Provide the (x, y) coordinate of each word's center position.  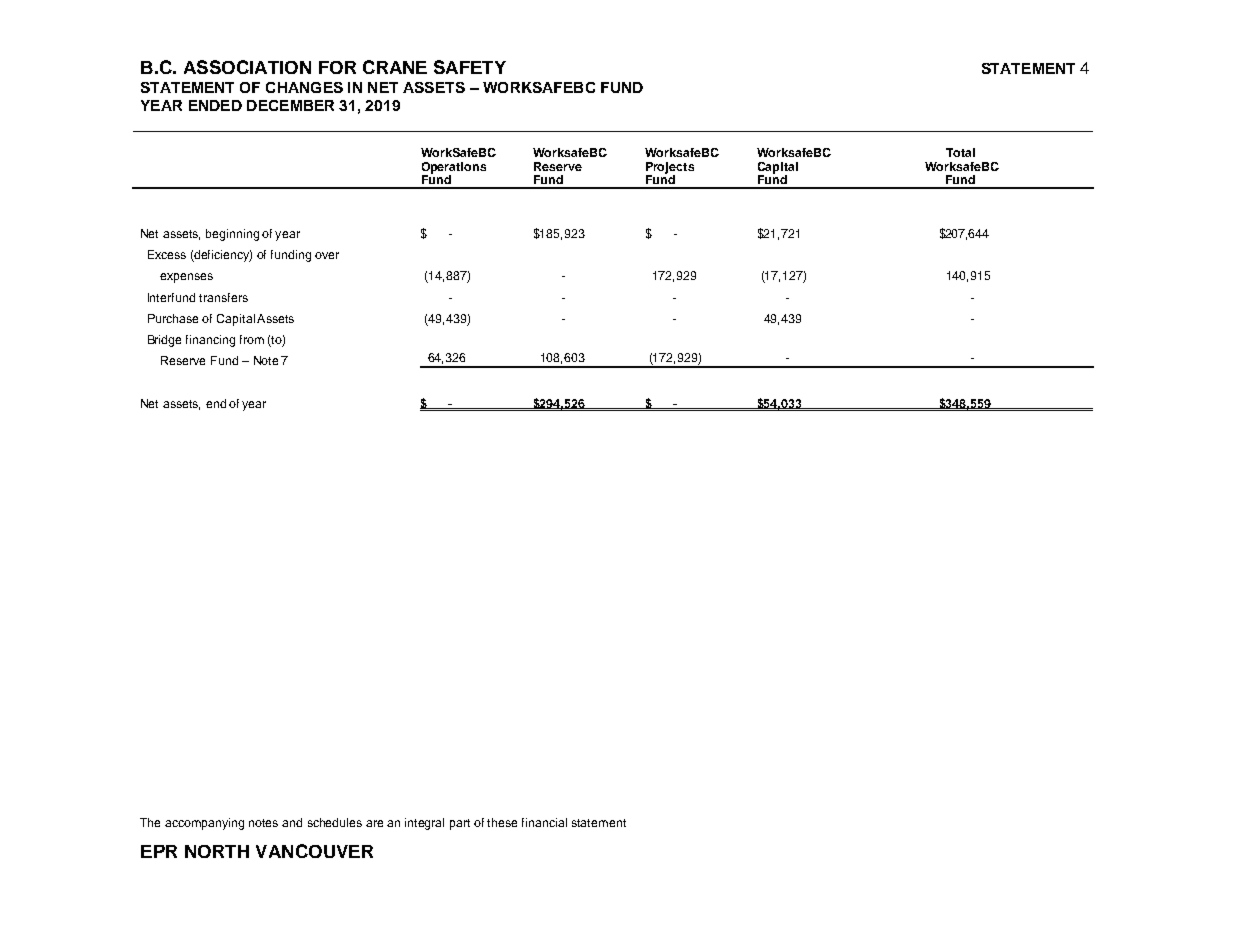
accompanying (204, 824)
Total (960, 152)
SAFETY (470, 67)
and (292, 822)
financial (544, 822)
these (502, 822)
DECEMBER (290, 105)
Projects (670, 169)
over (327, 255)
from (252, 339)
